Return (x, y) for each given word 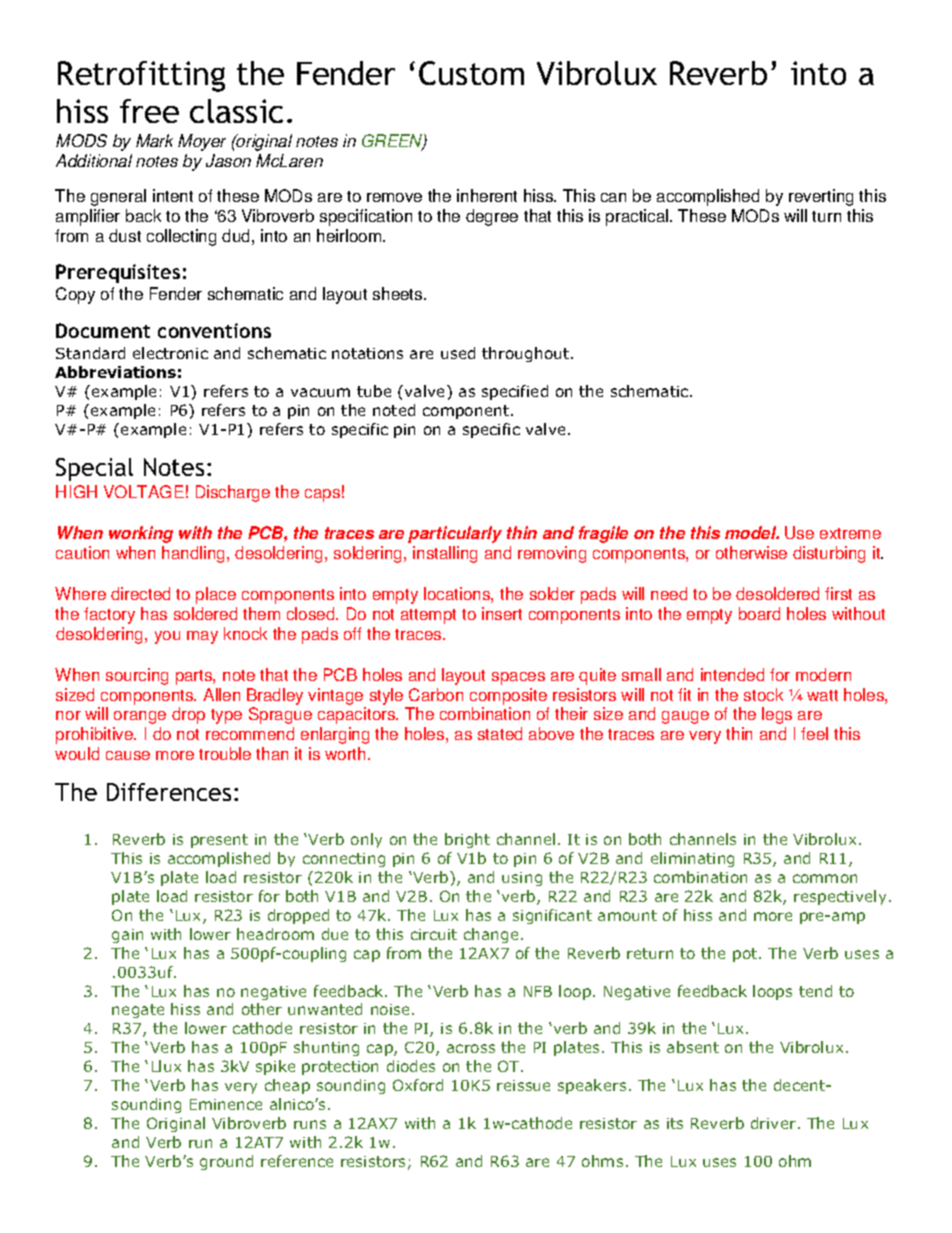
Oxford (418, 1085)
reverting (821, 197)
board (759, 613)
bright (467, 840)
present (219, 841)
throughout (527, 354)
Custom (471, 73)
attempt (428, 616)
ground (226, 1162)
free (149, 111)
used (458, 353)
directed (140, 593)
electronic (170, 353)
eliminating (692, 859)
